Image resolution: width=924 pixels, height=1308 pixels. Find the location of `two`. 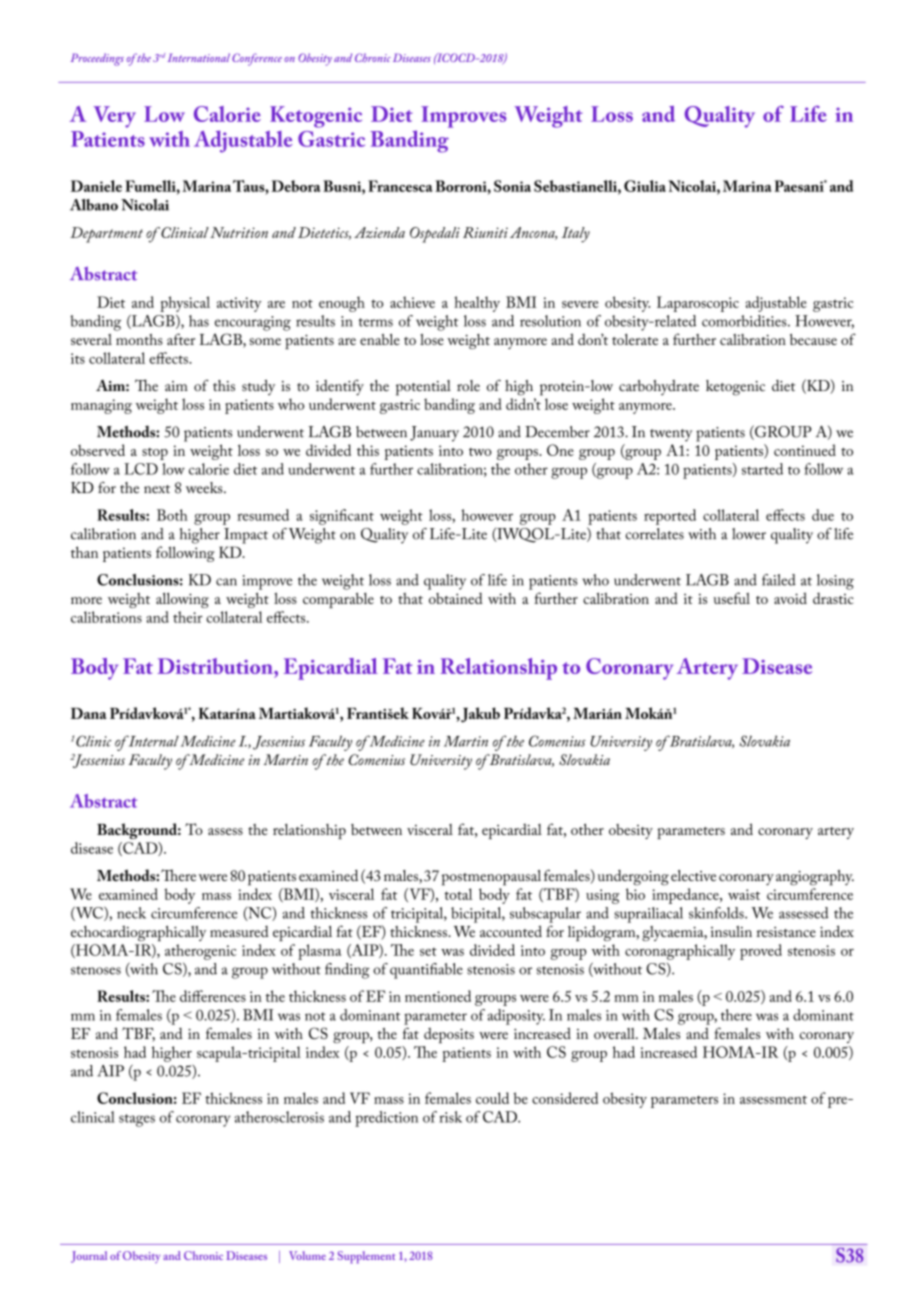

two is located at coordinates (480, 452).
